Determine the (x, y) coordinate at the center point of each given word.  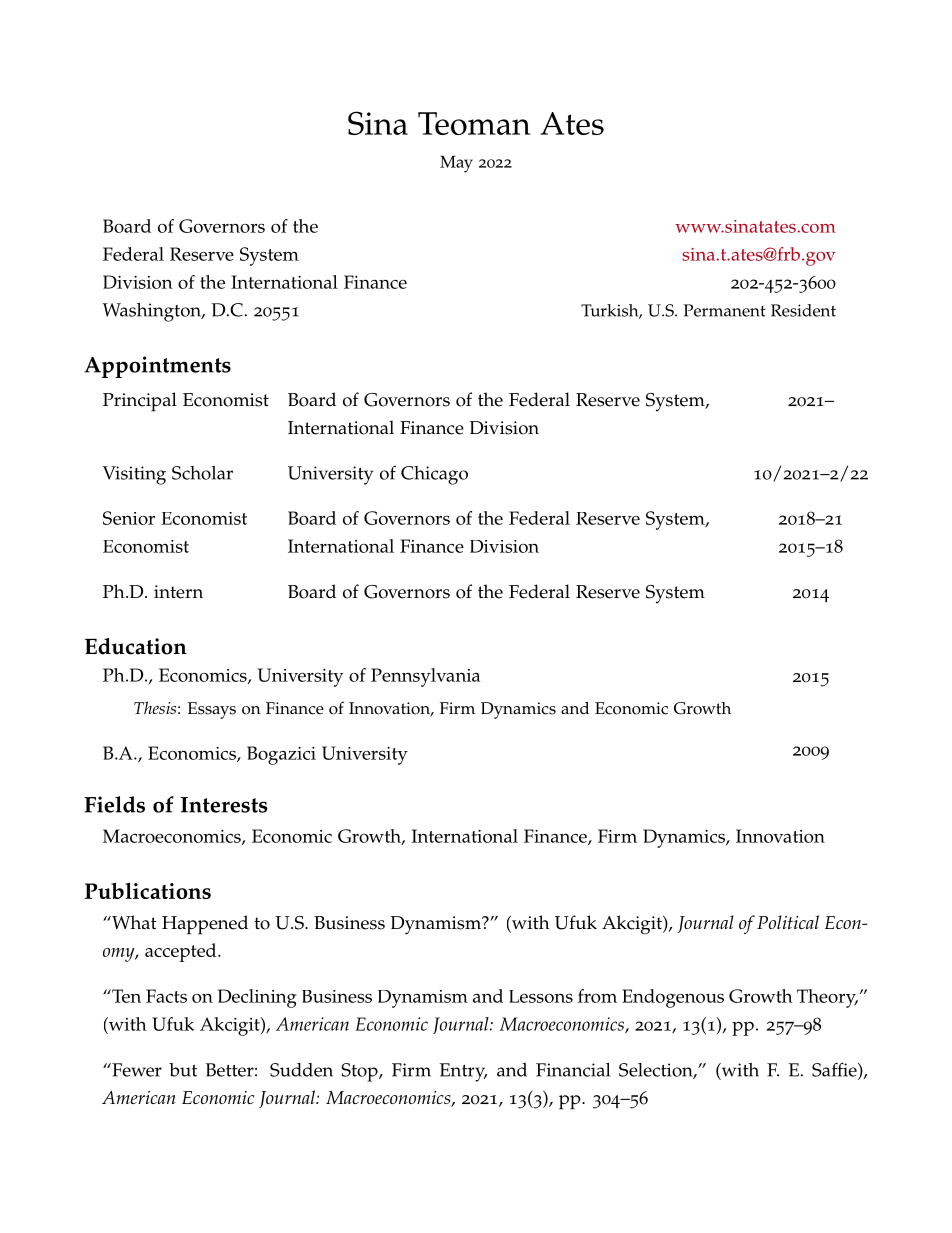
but (183, 1070)
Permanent (725, 310)
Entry (463, 1072)
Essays (212, 710)
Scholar (202, 473)
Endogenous (673, 998)
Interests (224, 805)
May (456, 164)
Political (788, 922)
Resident (803, 310)
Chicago (434, 475)
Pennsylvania (425, 677)
